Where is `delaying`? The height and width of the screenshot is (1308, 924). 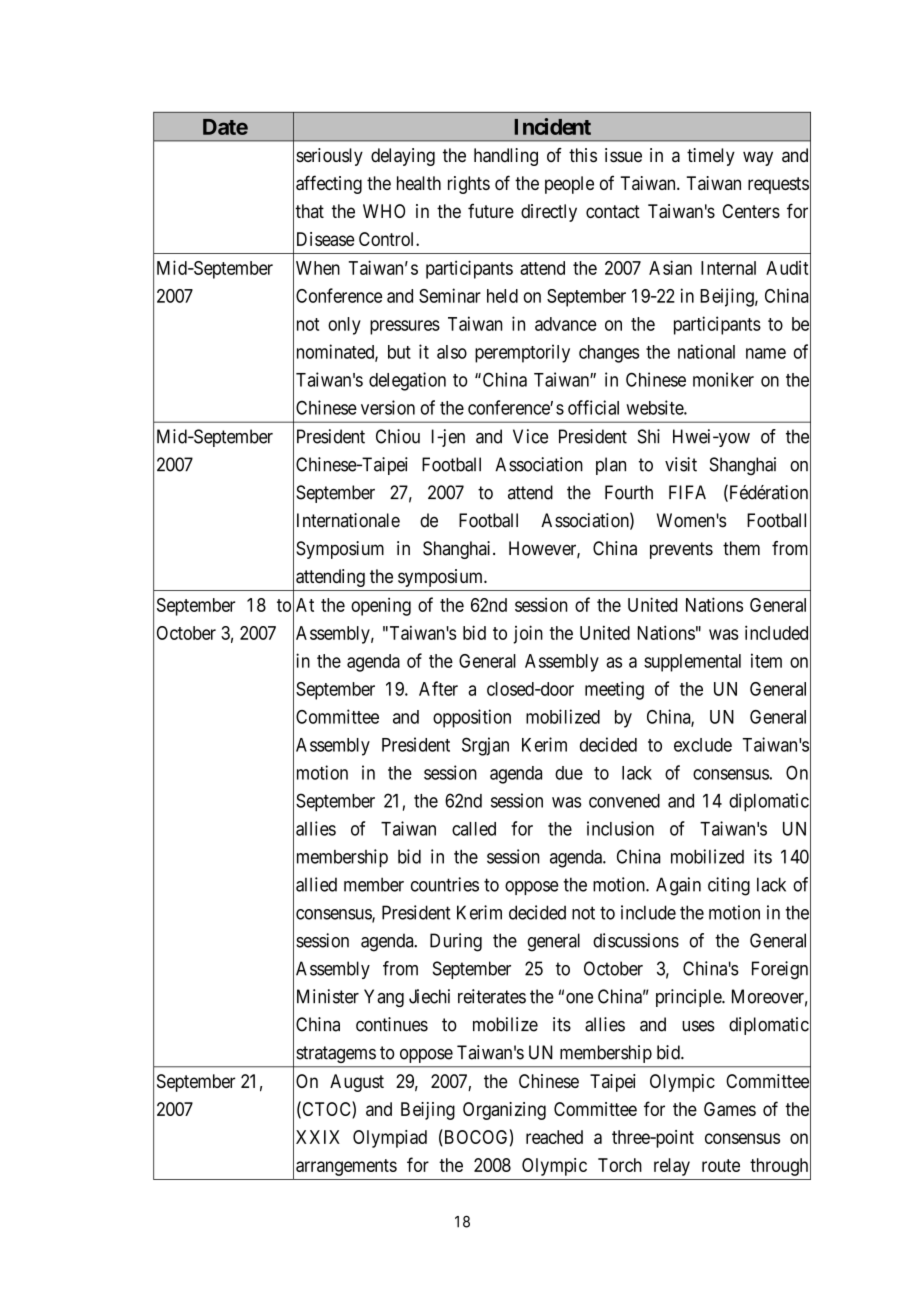
delaying is located at coordinates (403, 157).
